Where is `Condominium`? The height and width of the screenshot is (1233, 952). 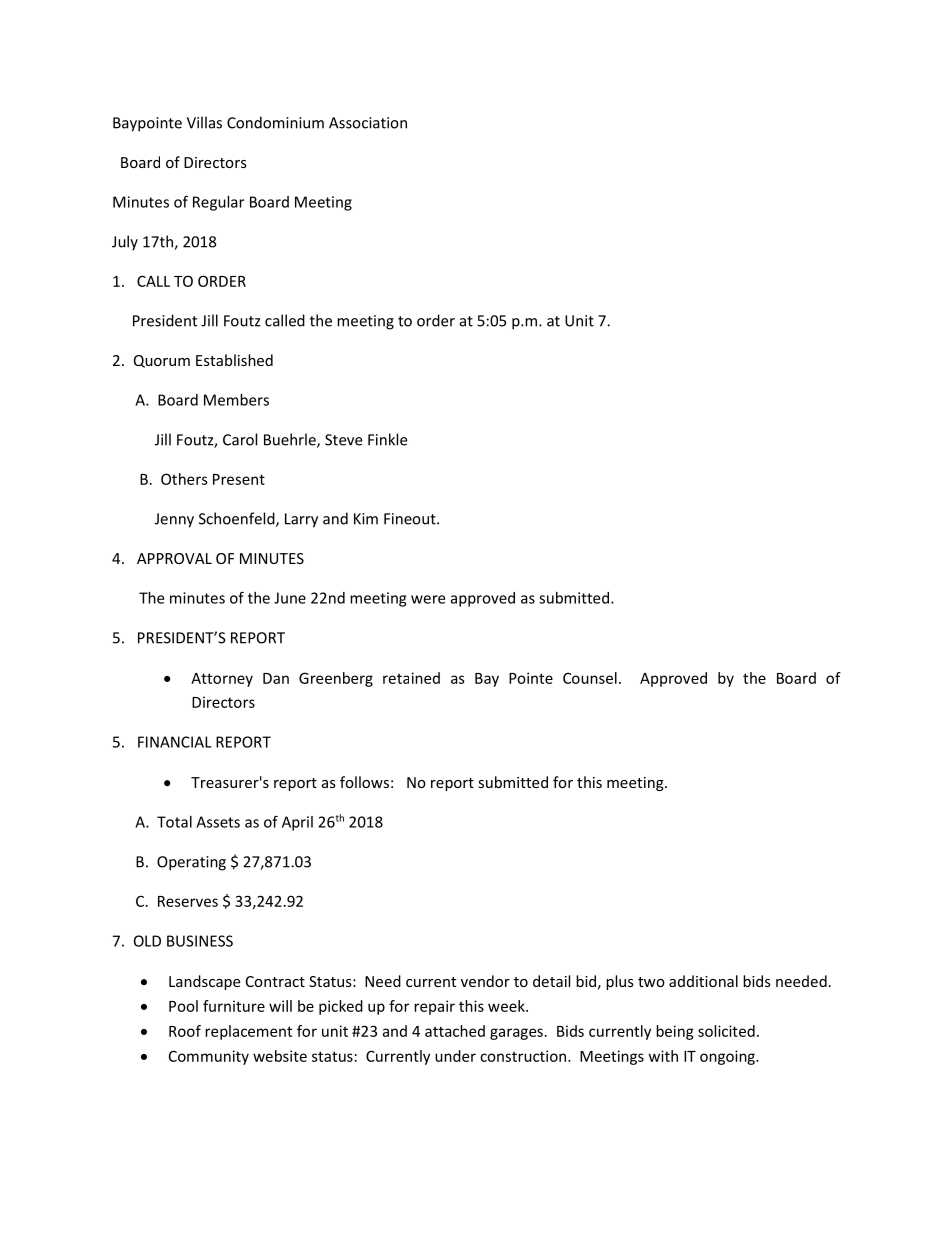 Condominium is located at coordinates (275, 122).
